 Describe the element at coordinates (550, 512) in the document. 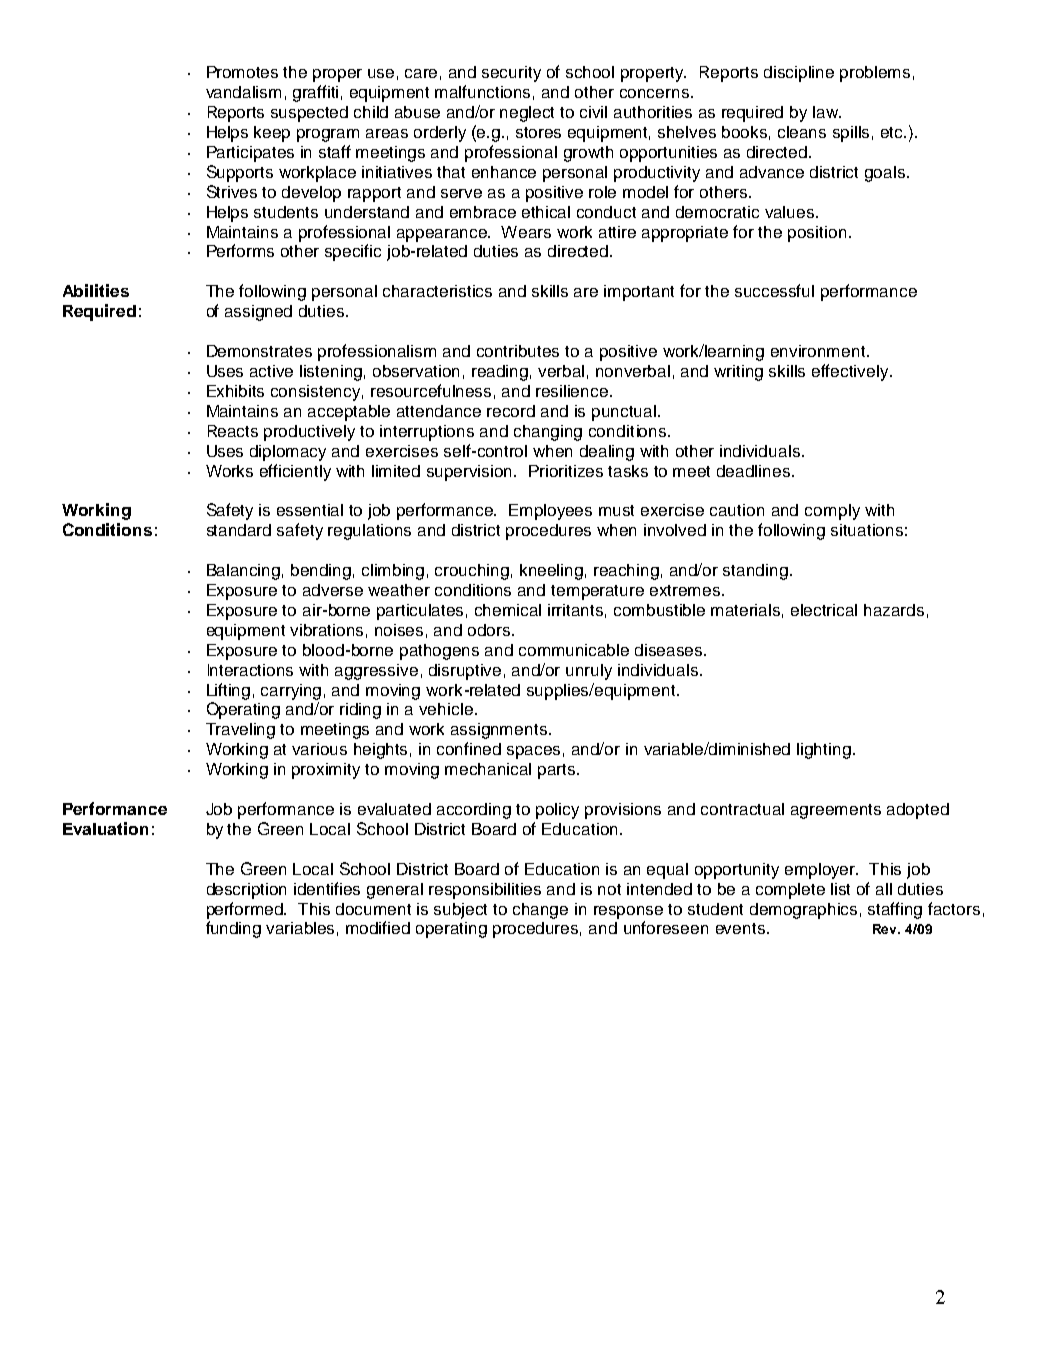

I see `Employees` at that location.
